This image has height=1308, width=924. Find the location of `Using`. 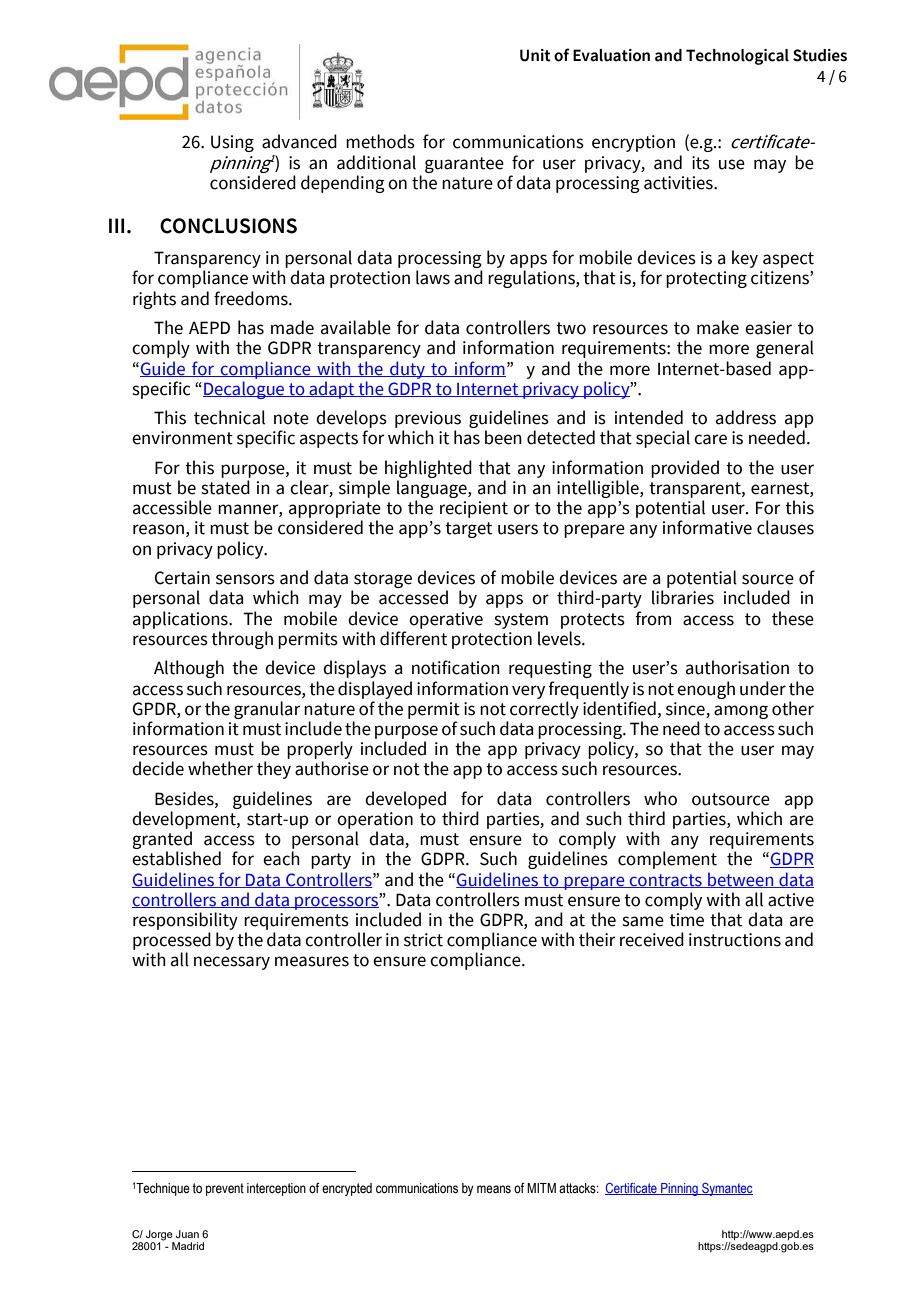

Using is located at coordinates (232, 143).
